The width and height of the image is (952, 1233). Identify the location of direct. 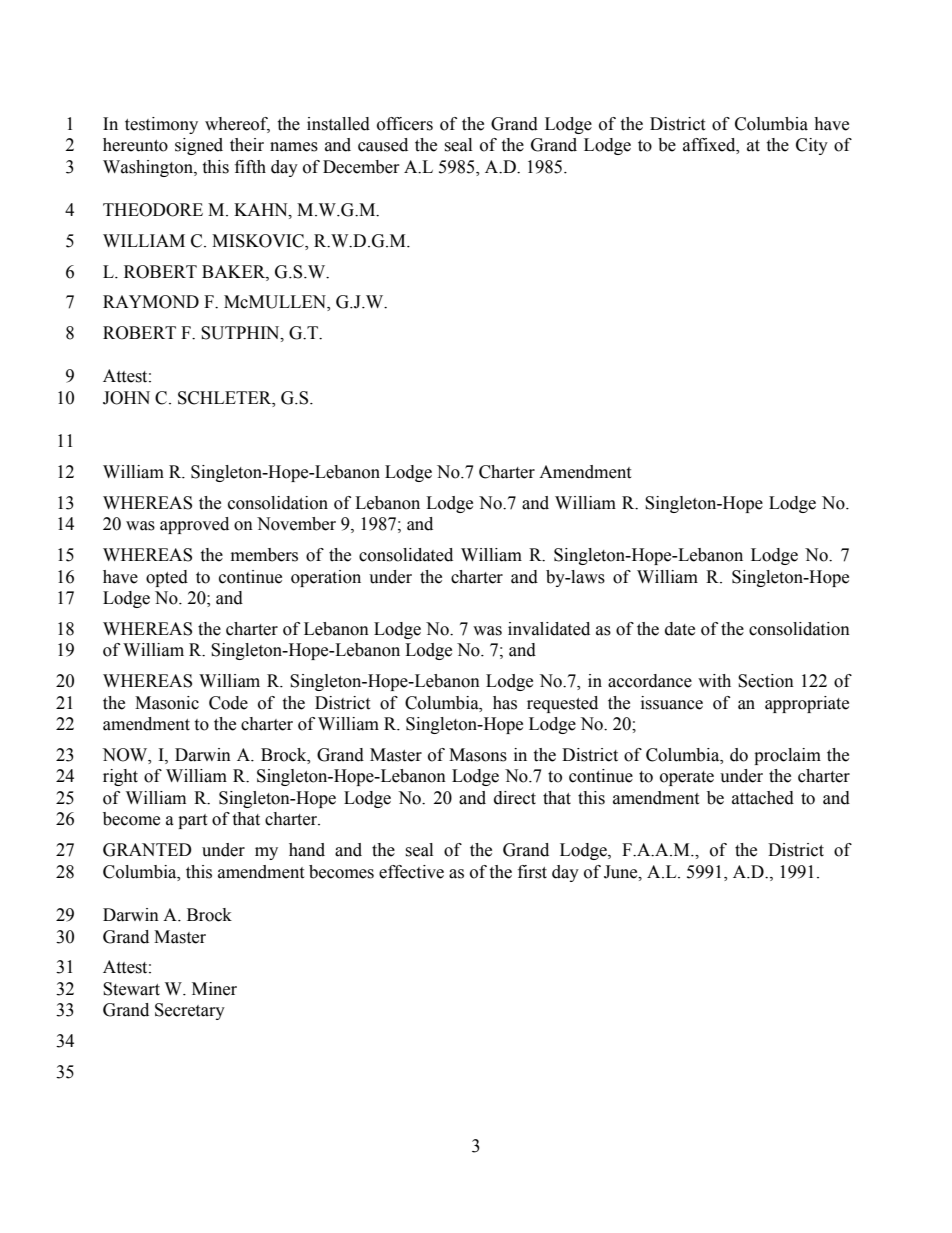
(515, 798).
